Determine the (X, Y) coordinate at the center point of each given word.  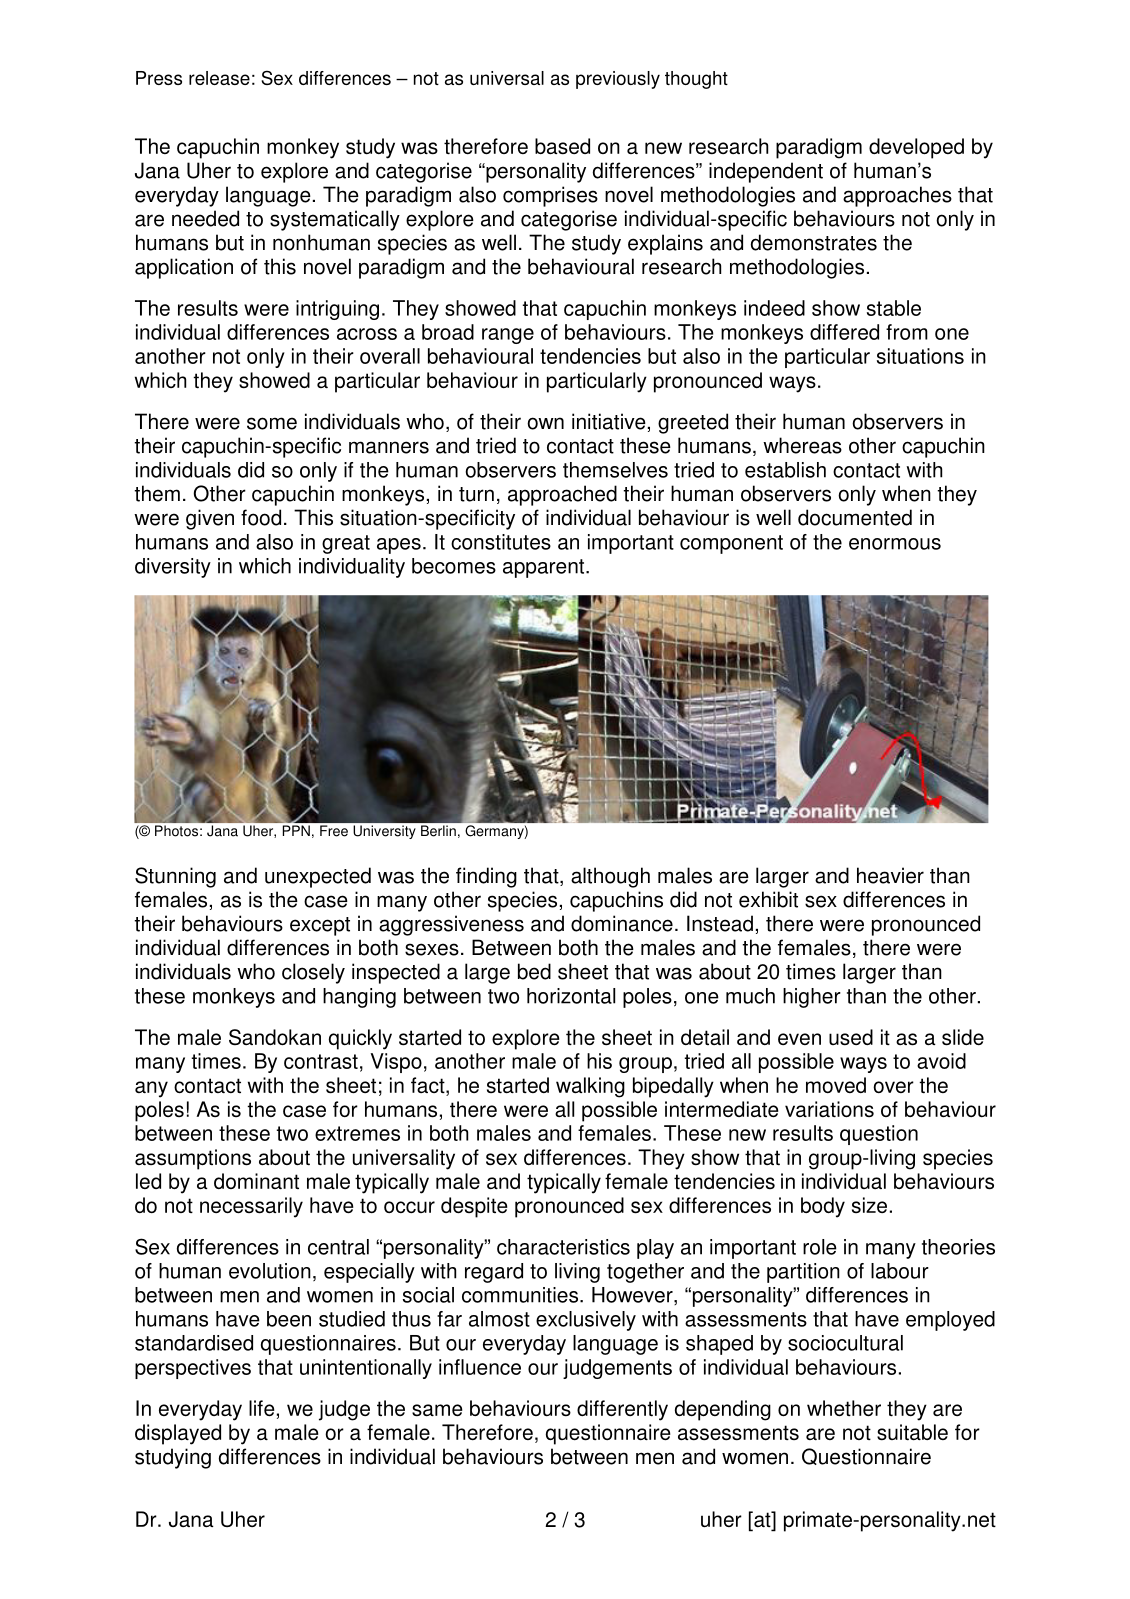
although (610, 877)
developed (916, 148)
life (262, 1408)
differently (622, 1410)
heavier (890, 875)
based (562, 146)
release (219, 78)
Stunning (175, 877)
